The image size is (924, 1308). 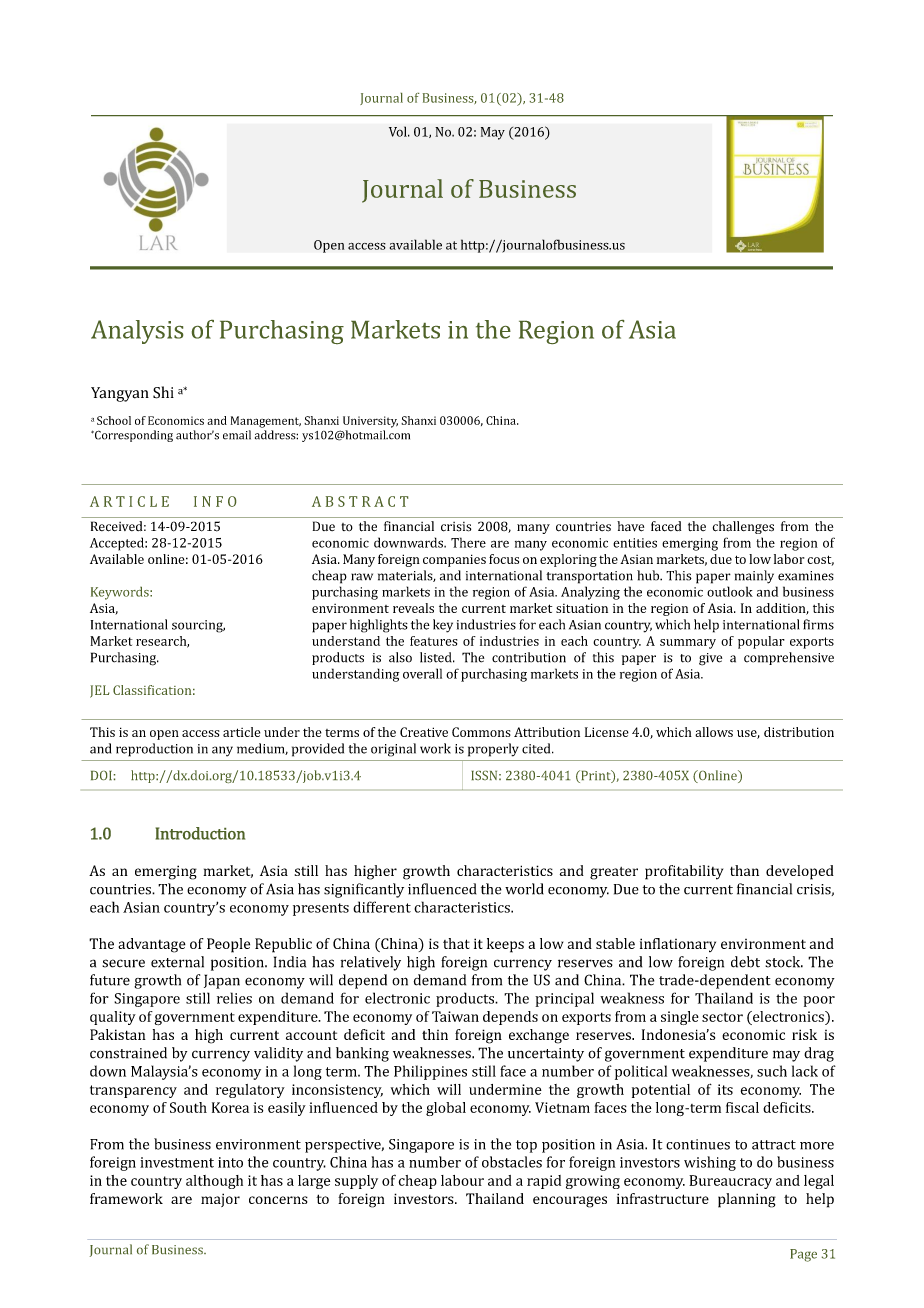 What do you see at coordinates (630, 526) in the document?
I see `have` at bounding box center [630, 526].
